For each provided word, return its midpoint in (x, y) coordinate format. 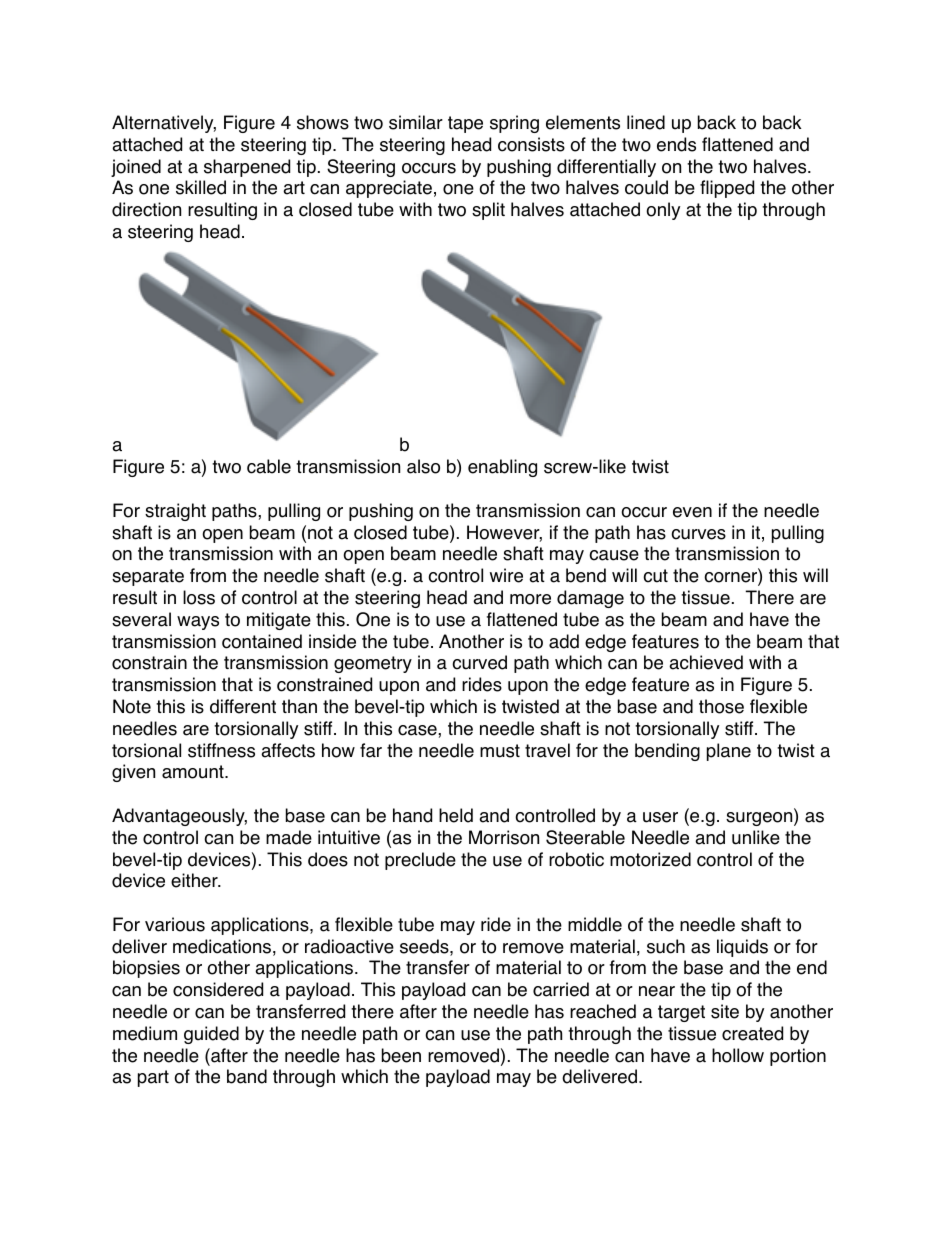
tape (465, 124)
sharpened (247, 168)
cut (655, 576)
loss (199, 597)
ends (676, 144)
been (401, 1055)
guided (211, 1035)
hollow (738, 1055)
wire (506, 575)
